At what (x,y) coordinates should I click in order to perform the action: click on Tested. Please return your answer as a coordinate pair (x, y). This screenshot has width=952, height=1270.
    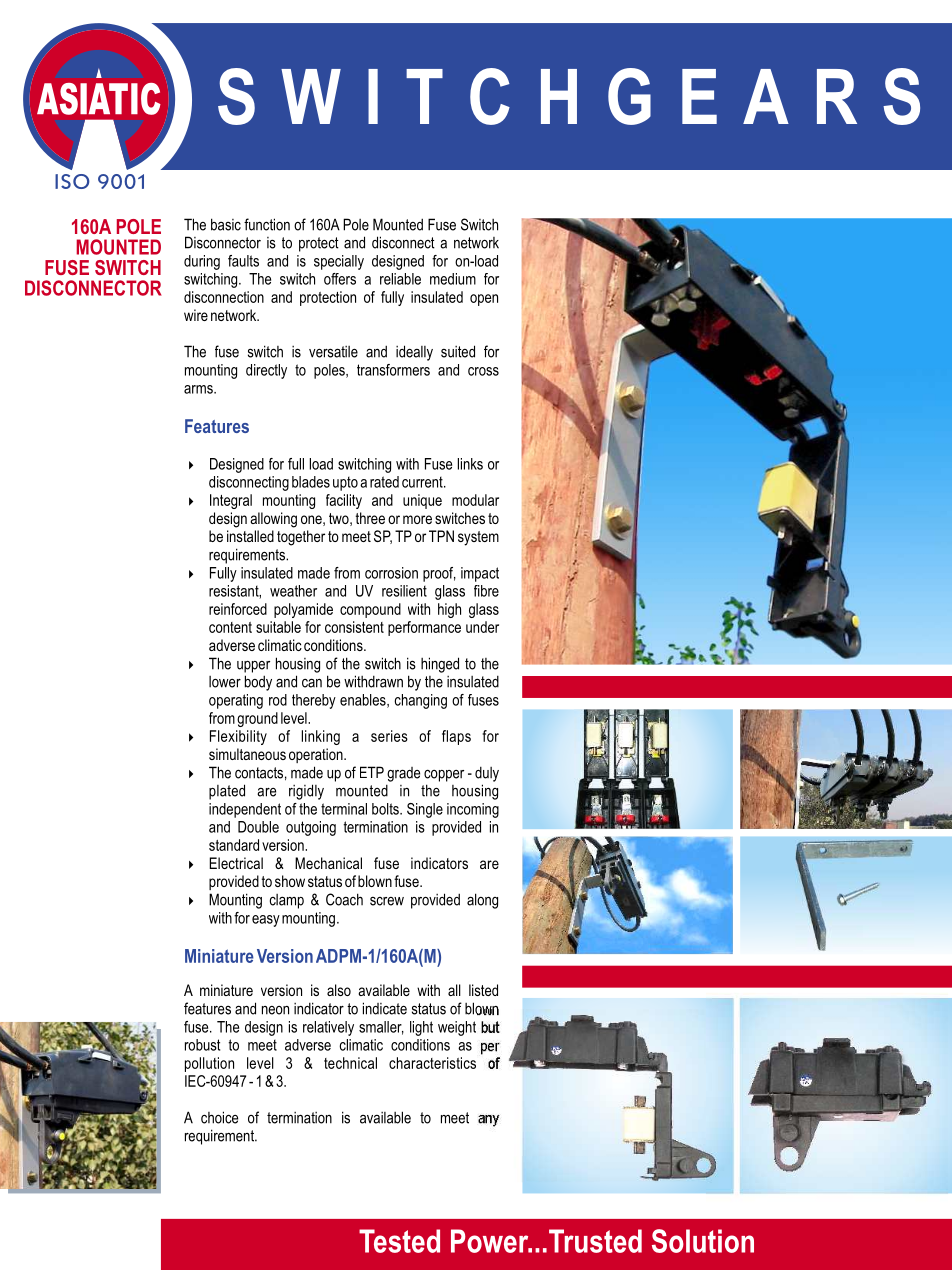
    Looking at the image, I should click on (399, 1241).
